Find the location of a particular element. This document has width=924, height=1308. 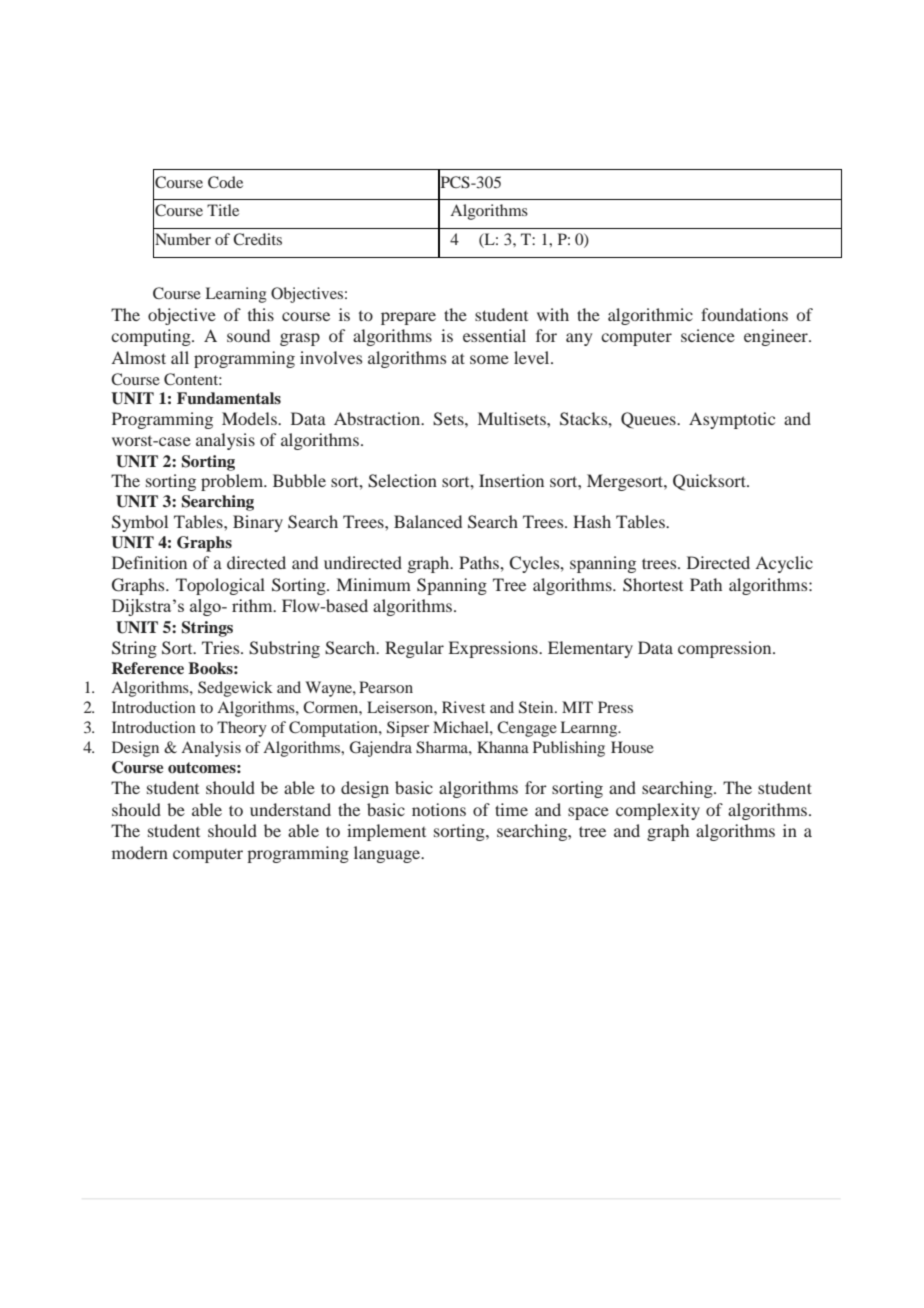

modern is located at coordinates (140, 852).
